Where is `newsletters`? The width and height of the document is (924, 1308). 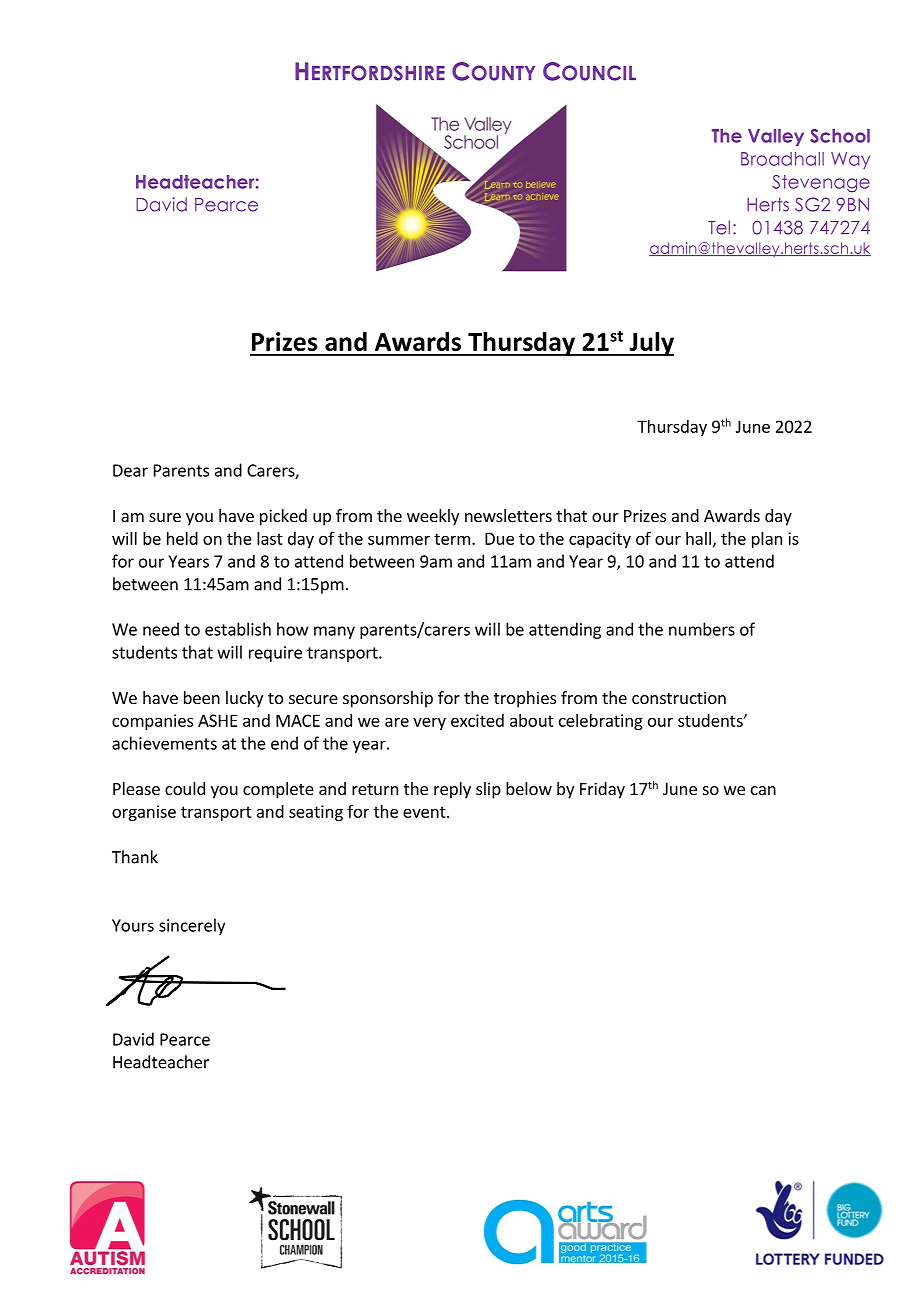
newsletters is located at coordinates (508, 515).
